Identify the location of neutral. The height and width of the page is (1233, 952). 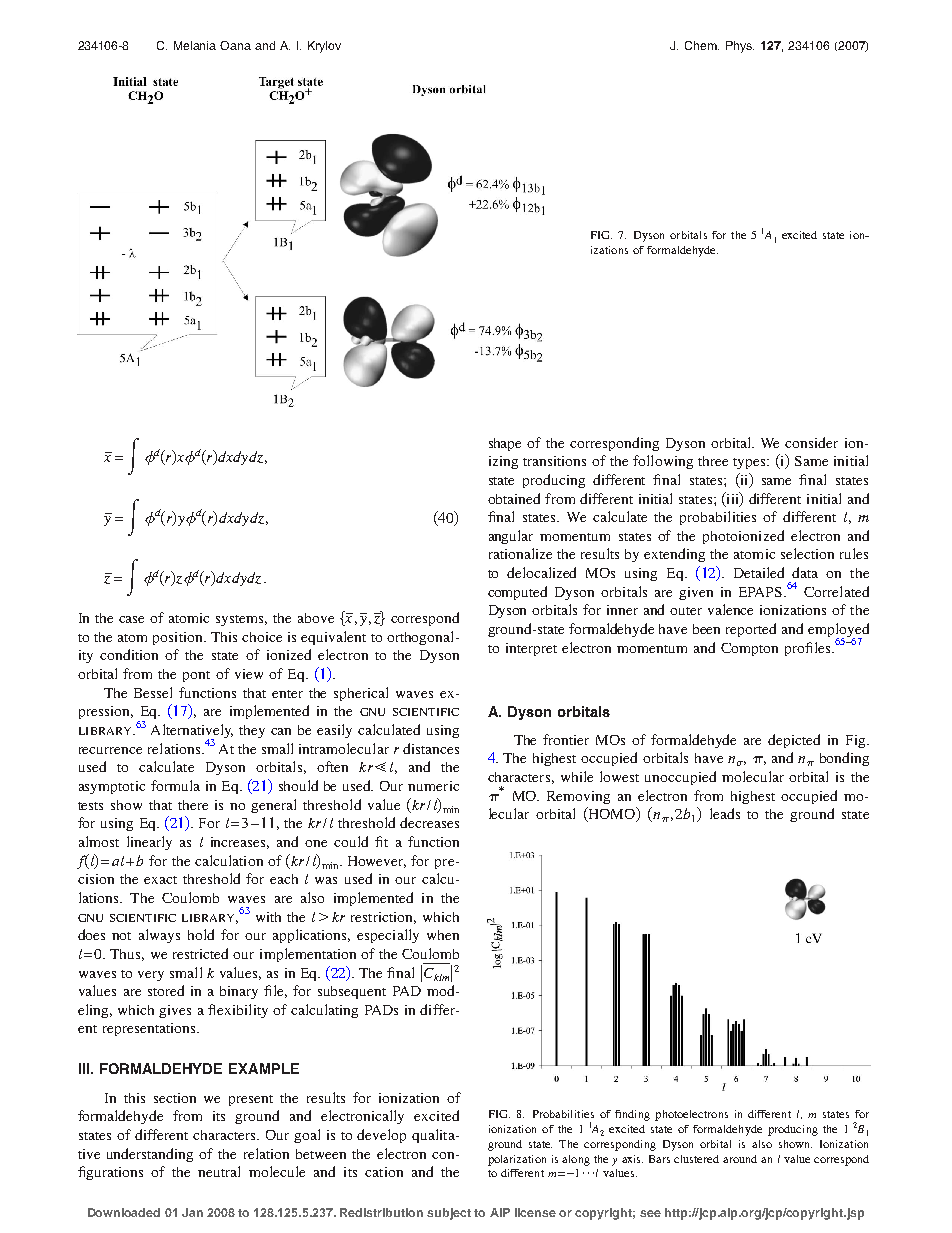
(219, 1171).
